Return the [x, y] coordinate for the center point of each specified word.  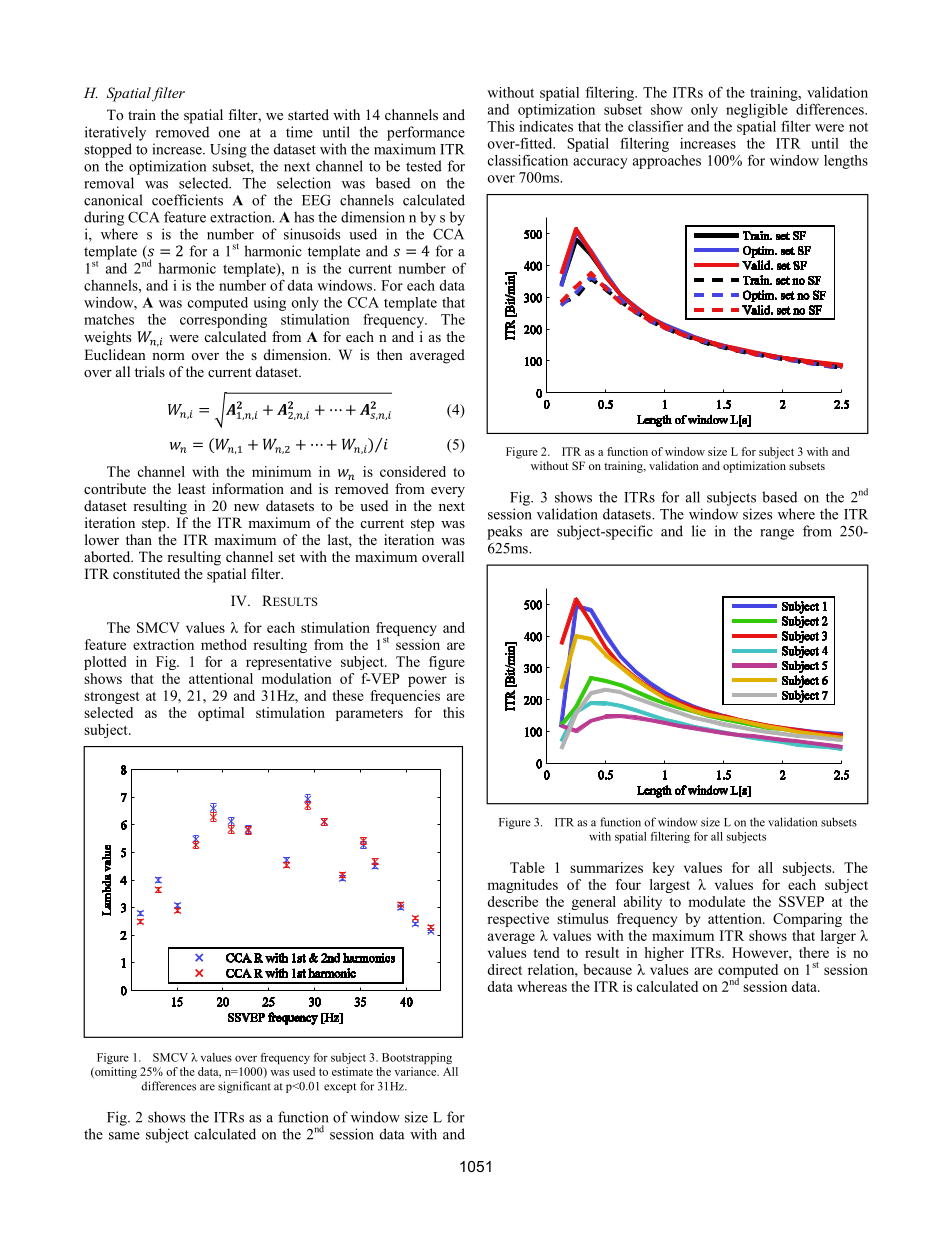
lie [699, 531]
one [229, 134]
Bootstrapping [417, 1058]
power [427, 681]
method [224, 644]
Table [527, 867]
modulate [716, 901]
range [777, 534]
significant [244, 1087]
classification [528, 160]
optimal [221, 714]
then [390, 354]
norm [168, 356]
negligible [757, 111]
